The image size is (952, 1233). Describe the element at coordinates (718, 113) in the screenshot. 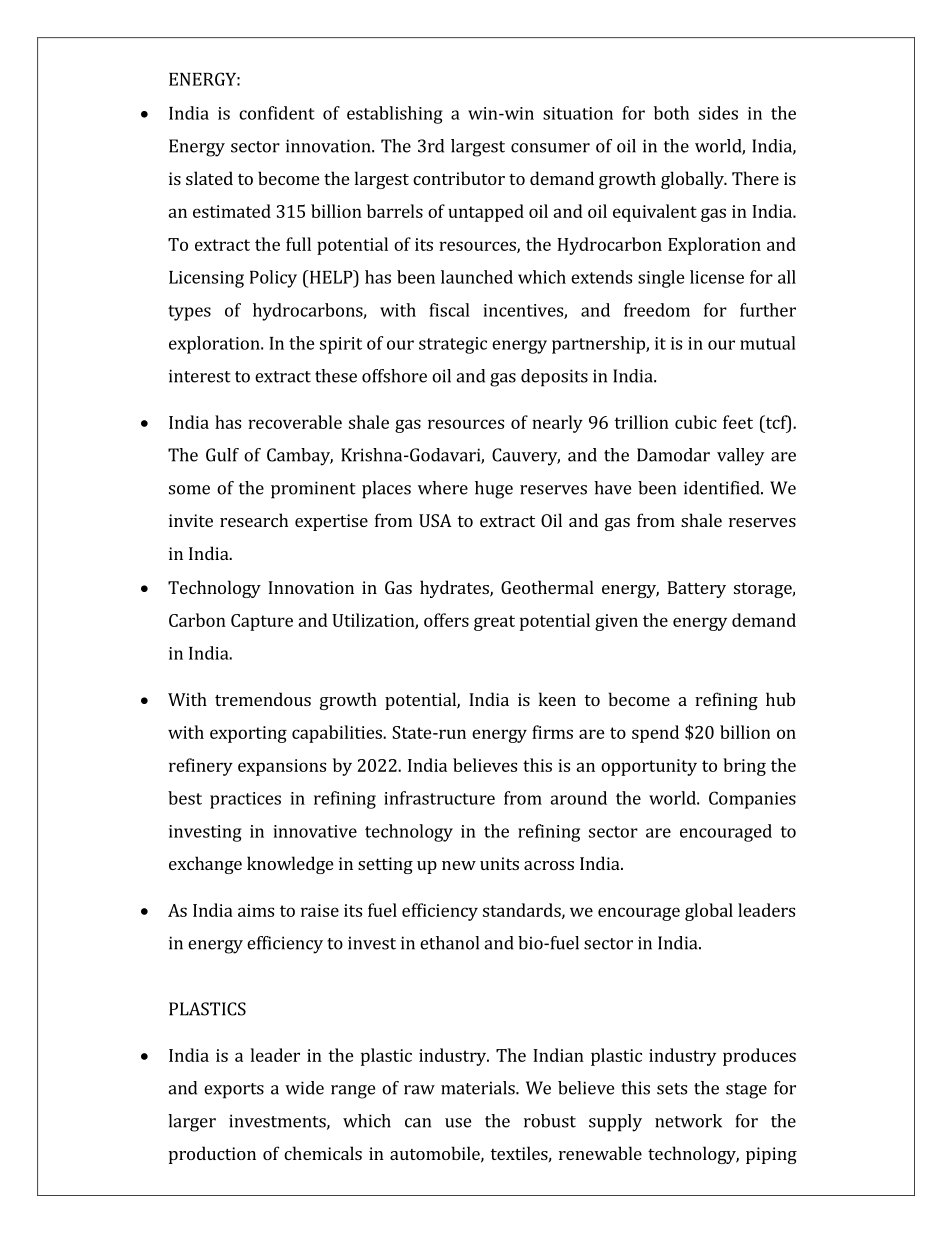

I see `sides` at that location.
